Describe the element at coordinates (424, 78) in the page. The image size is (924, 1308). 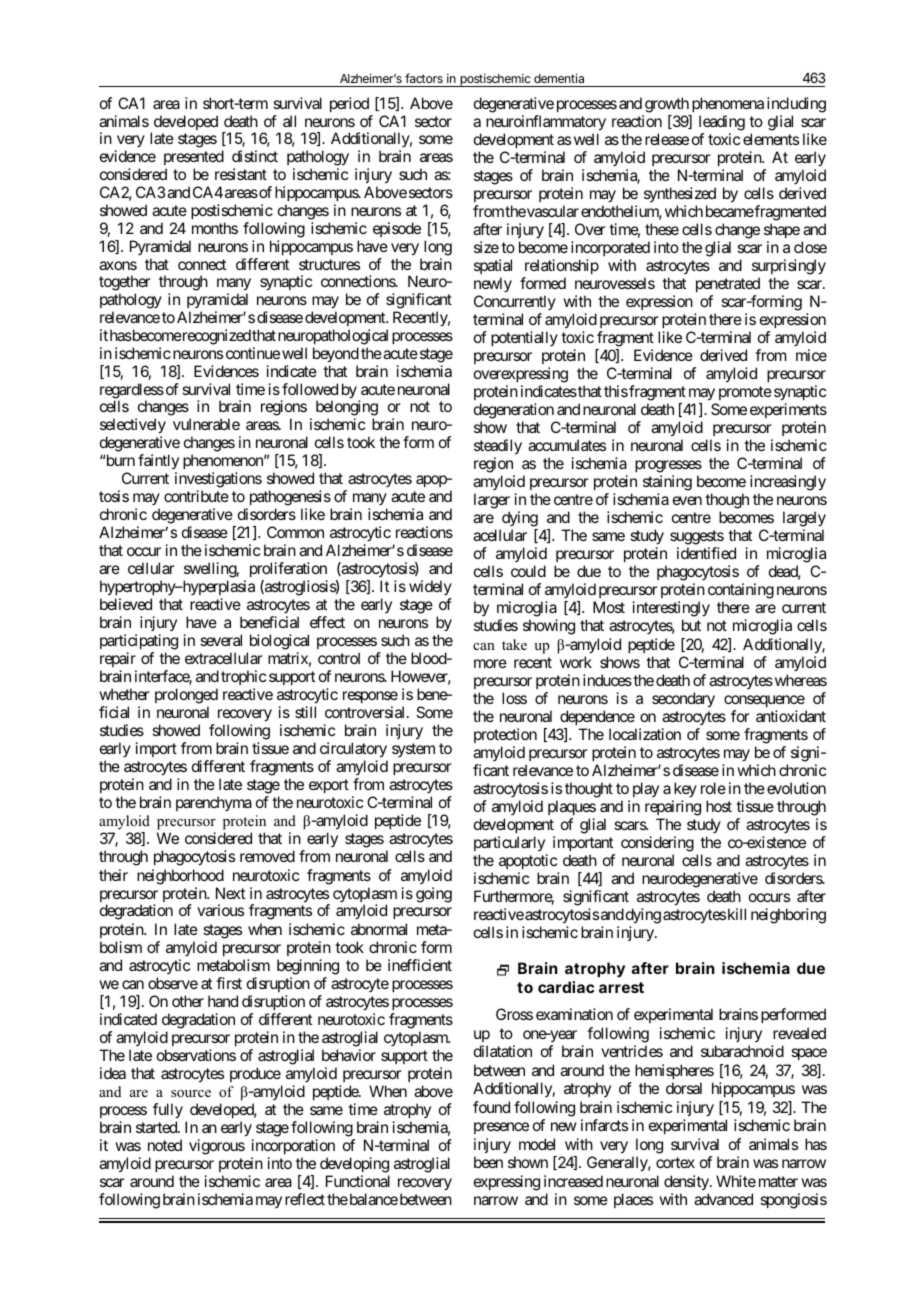
I see `factors` at that location.
